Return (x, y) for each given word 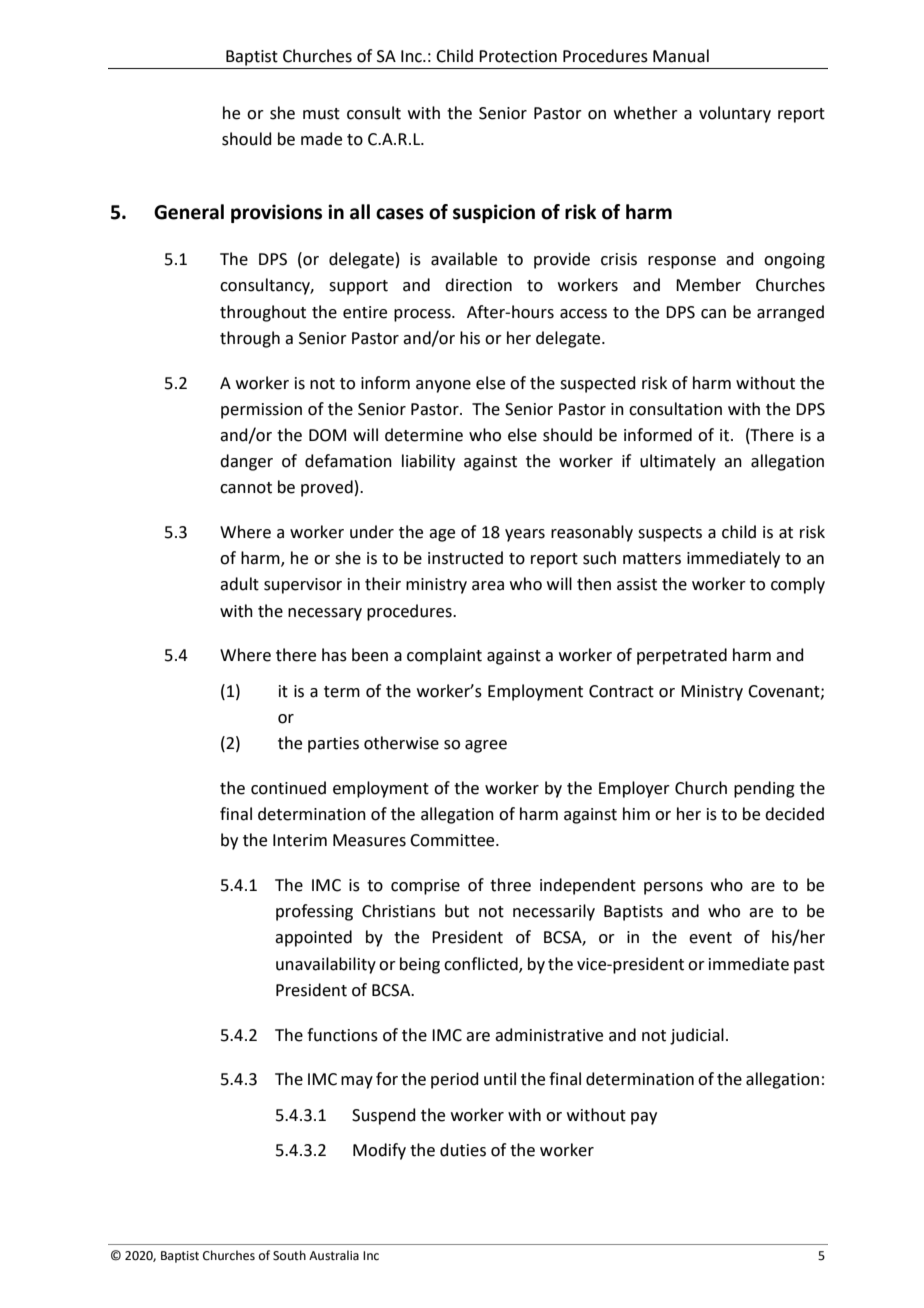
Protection (518, 56)
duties (463, 1150)
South (289, 1255)
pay (644, 1118)
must (321, 114)
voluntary (735, 114)
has (334, 655)
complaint (444, 656)
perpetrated (682, 656)
